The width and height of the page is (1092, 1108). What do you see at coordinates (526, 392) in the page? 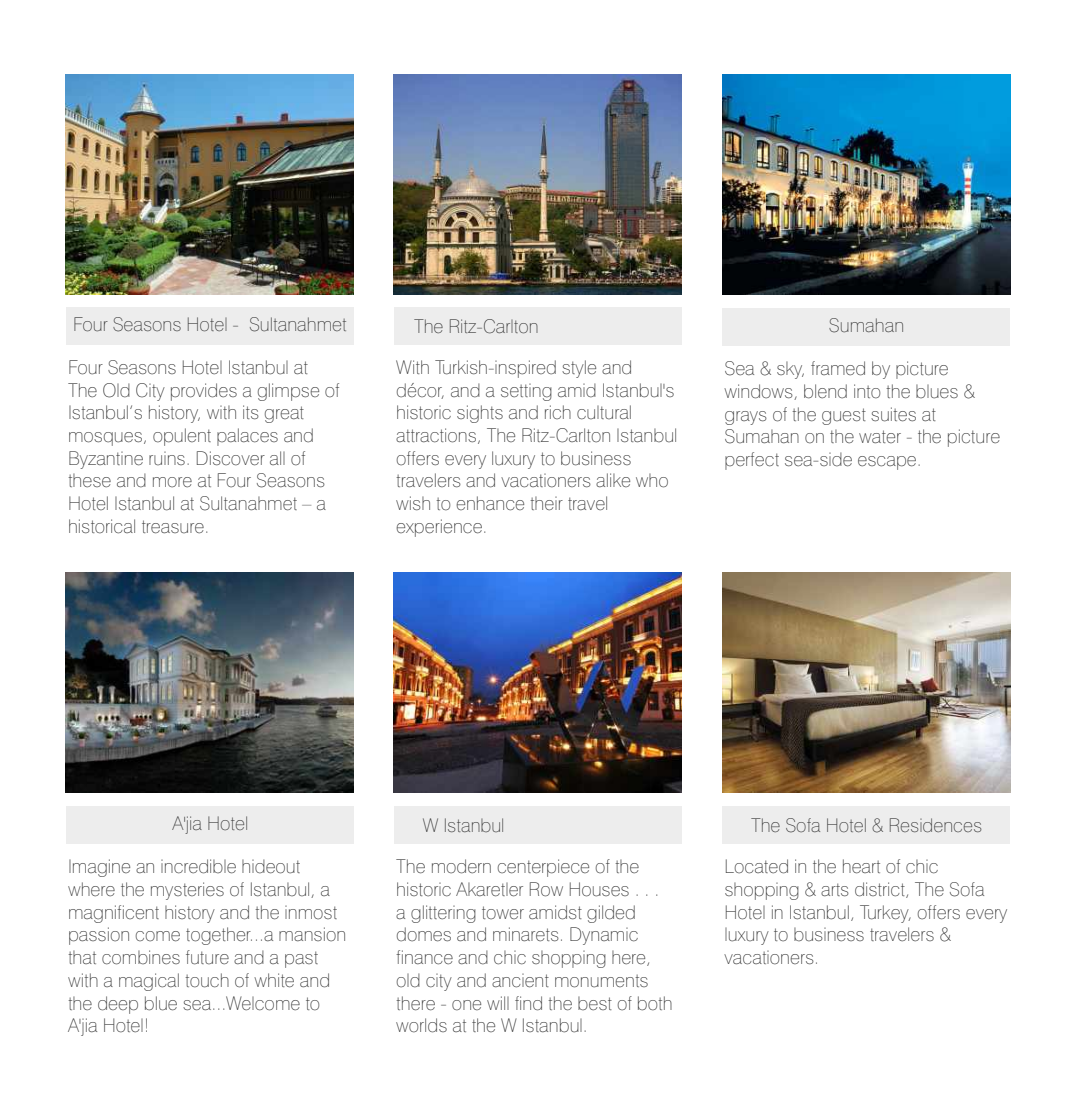
I see `setting` at bounding box center [526, 392].
